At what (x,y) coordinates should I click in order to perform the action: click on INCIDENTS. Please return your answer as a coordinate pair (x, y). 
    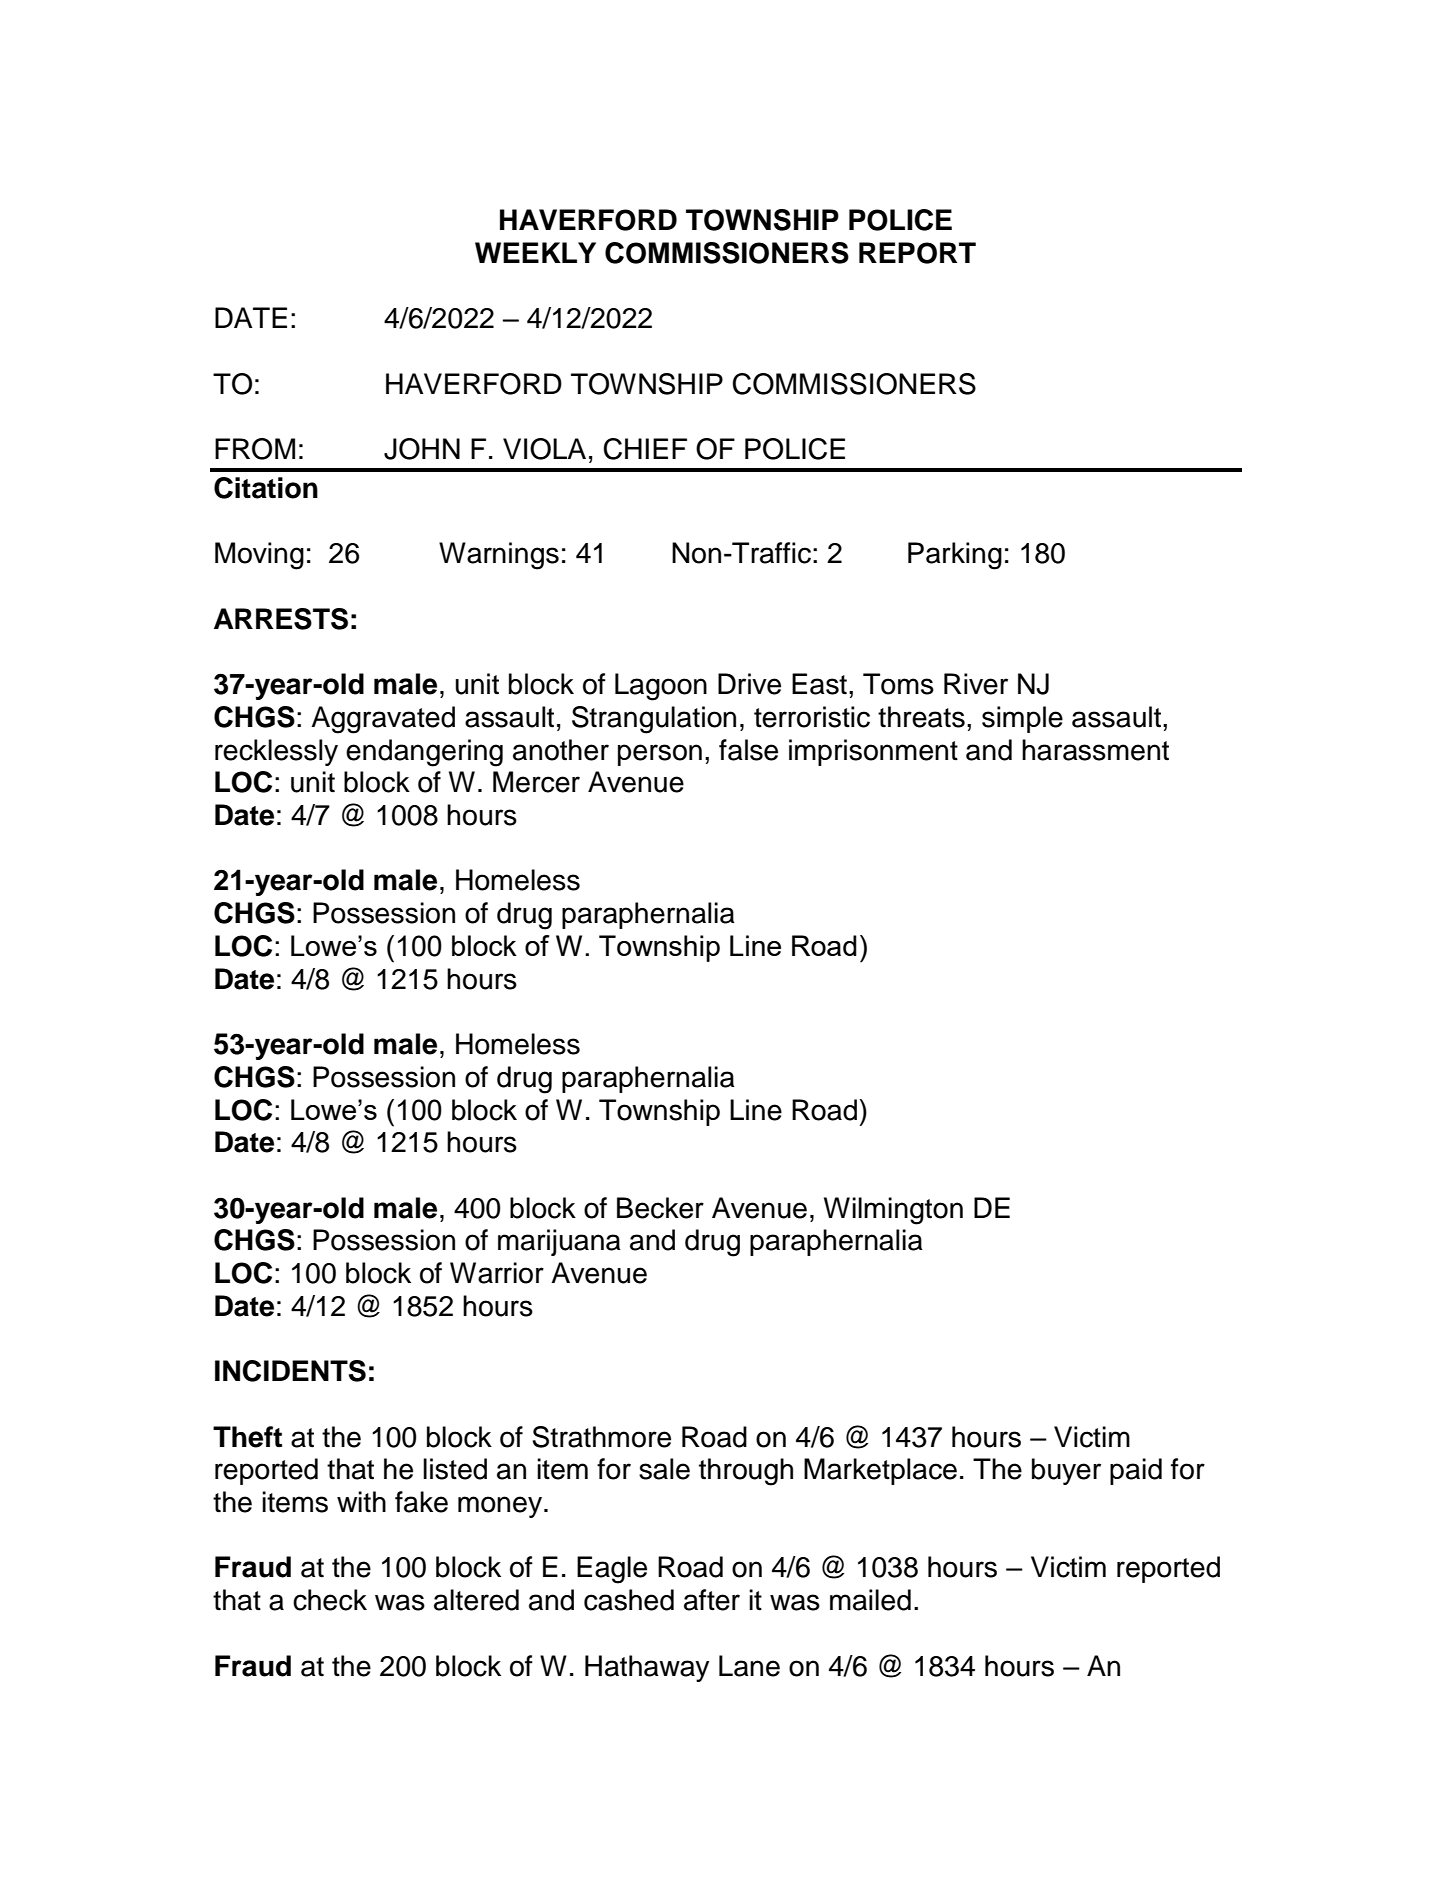
    Looking at the image, I should click on (290, 1371).
